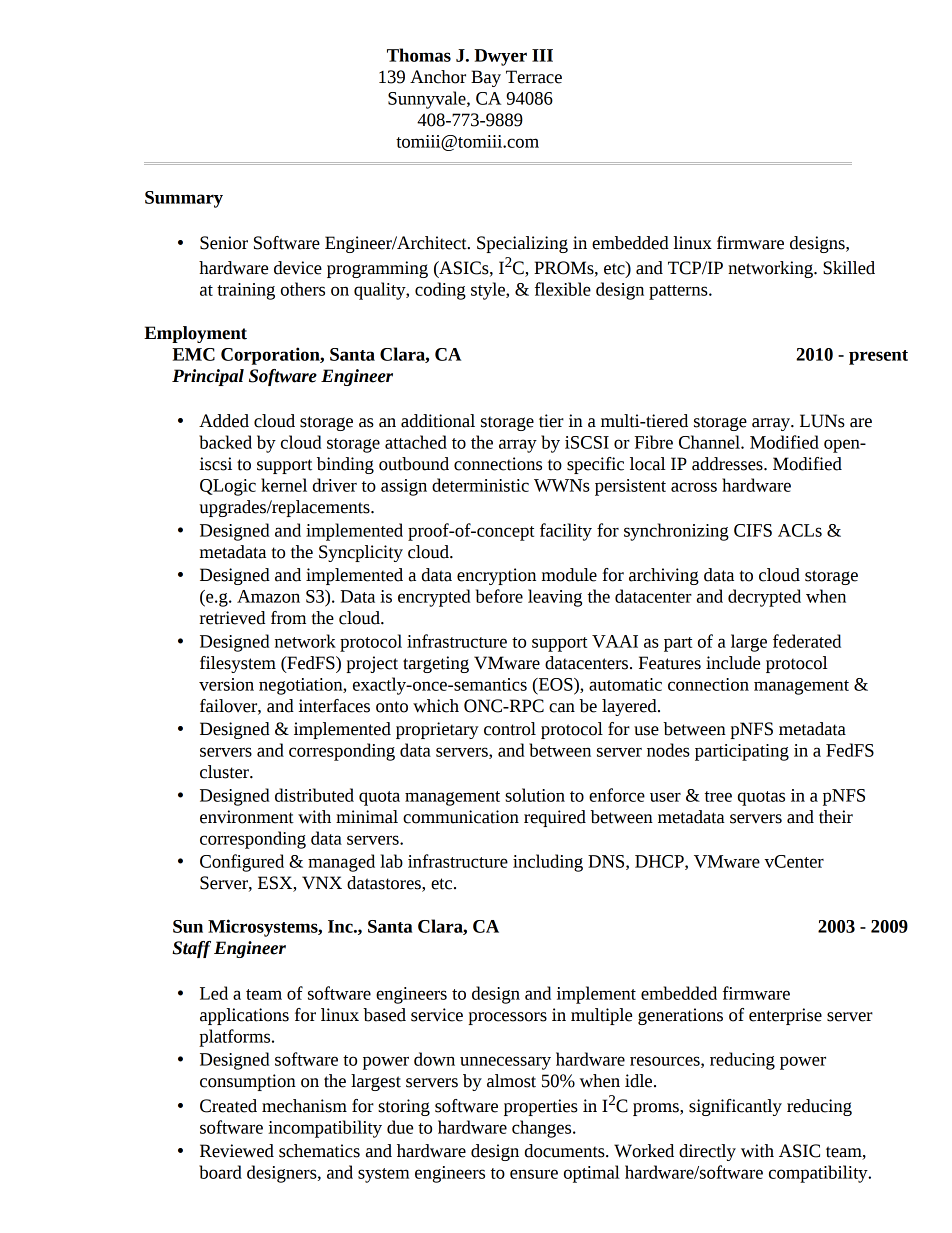 This image has width=952, height=1233. What do you see at coordinates (288, 618) in the image?
I see `from` at bounding box center [288, 618].
